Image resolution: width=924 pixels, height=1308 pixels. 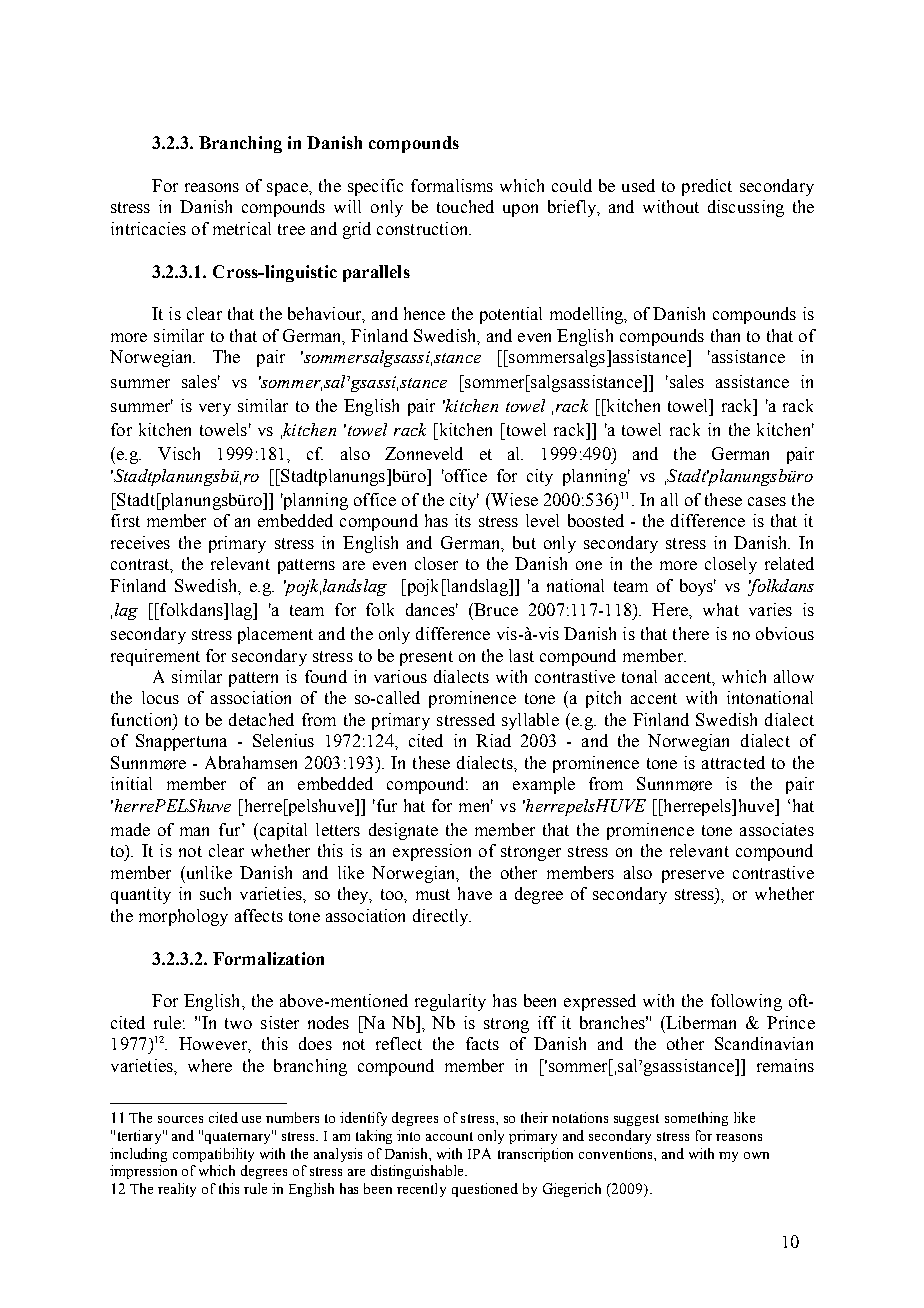 What do you see at coordinates (746, 208) in the document?
I see `discussing` at bounding box center [746, 208].
